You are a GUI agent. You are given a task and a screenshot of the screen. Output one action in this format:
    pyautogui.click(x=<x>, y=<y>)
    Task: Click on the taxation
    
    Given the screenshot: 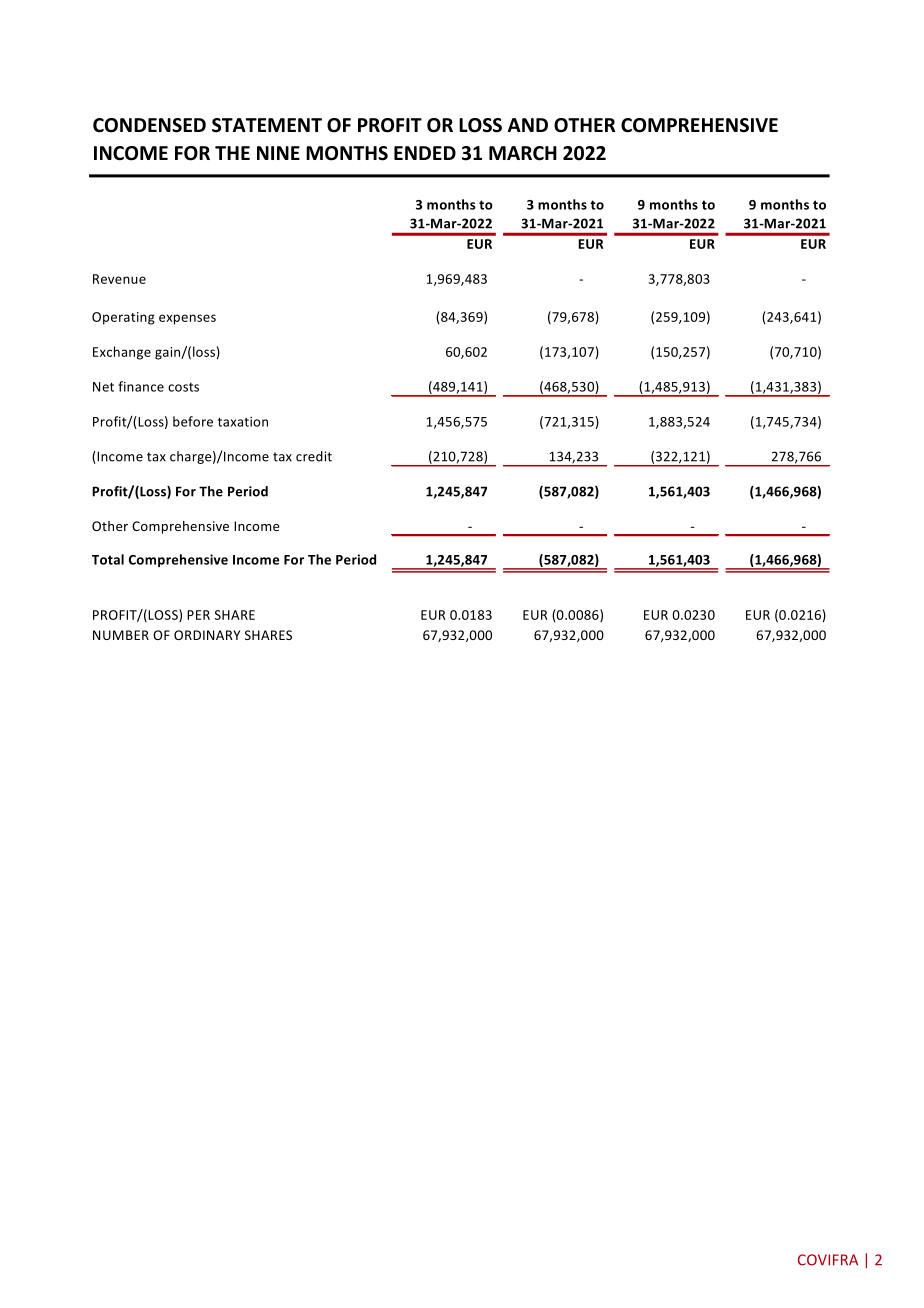 What is the action you would take?
    pyautogui.click(x=243, y=422)
